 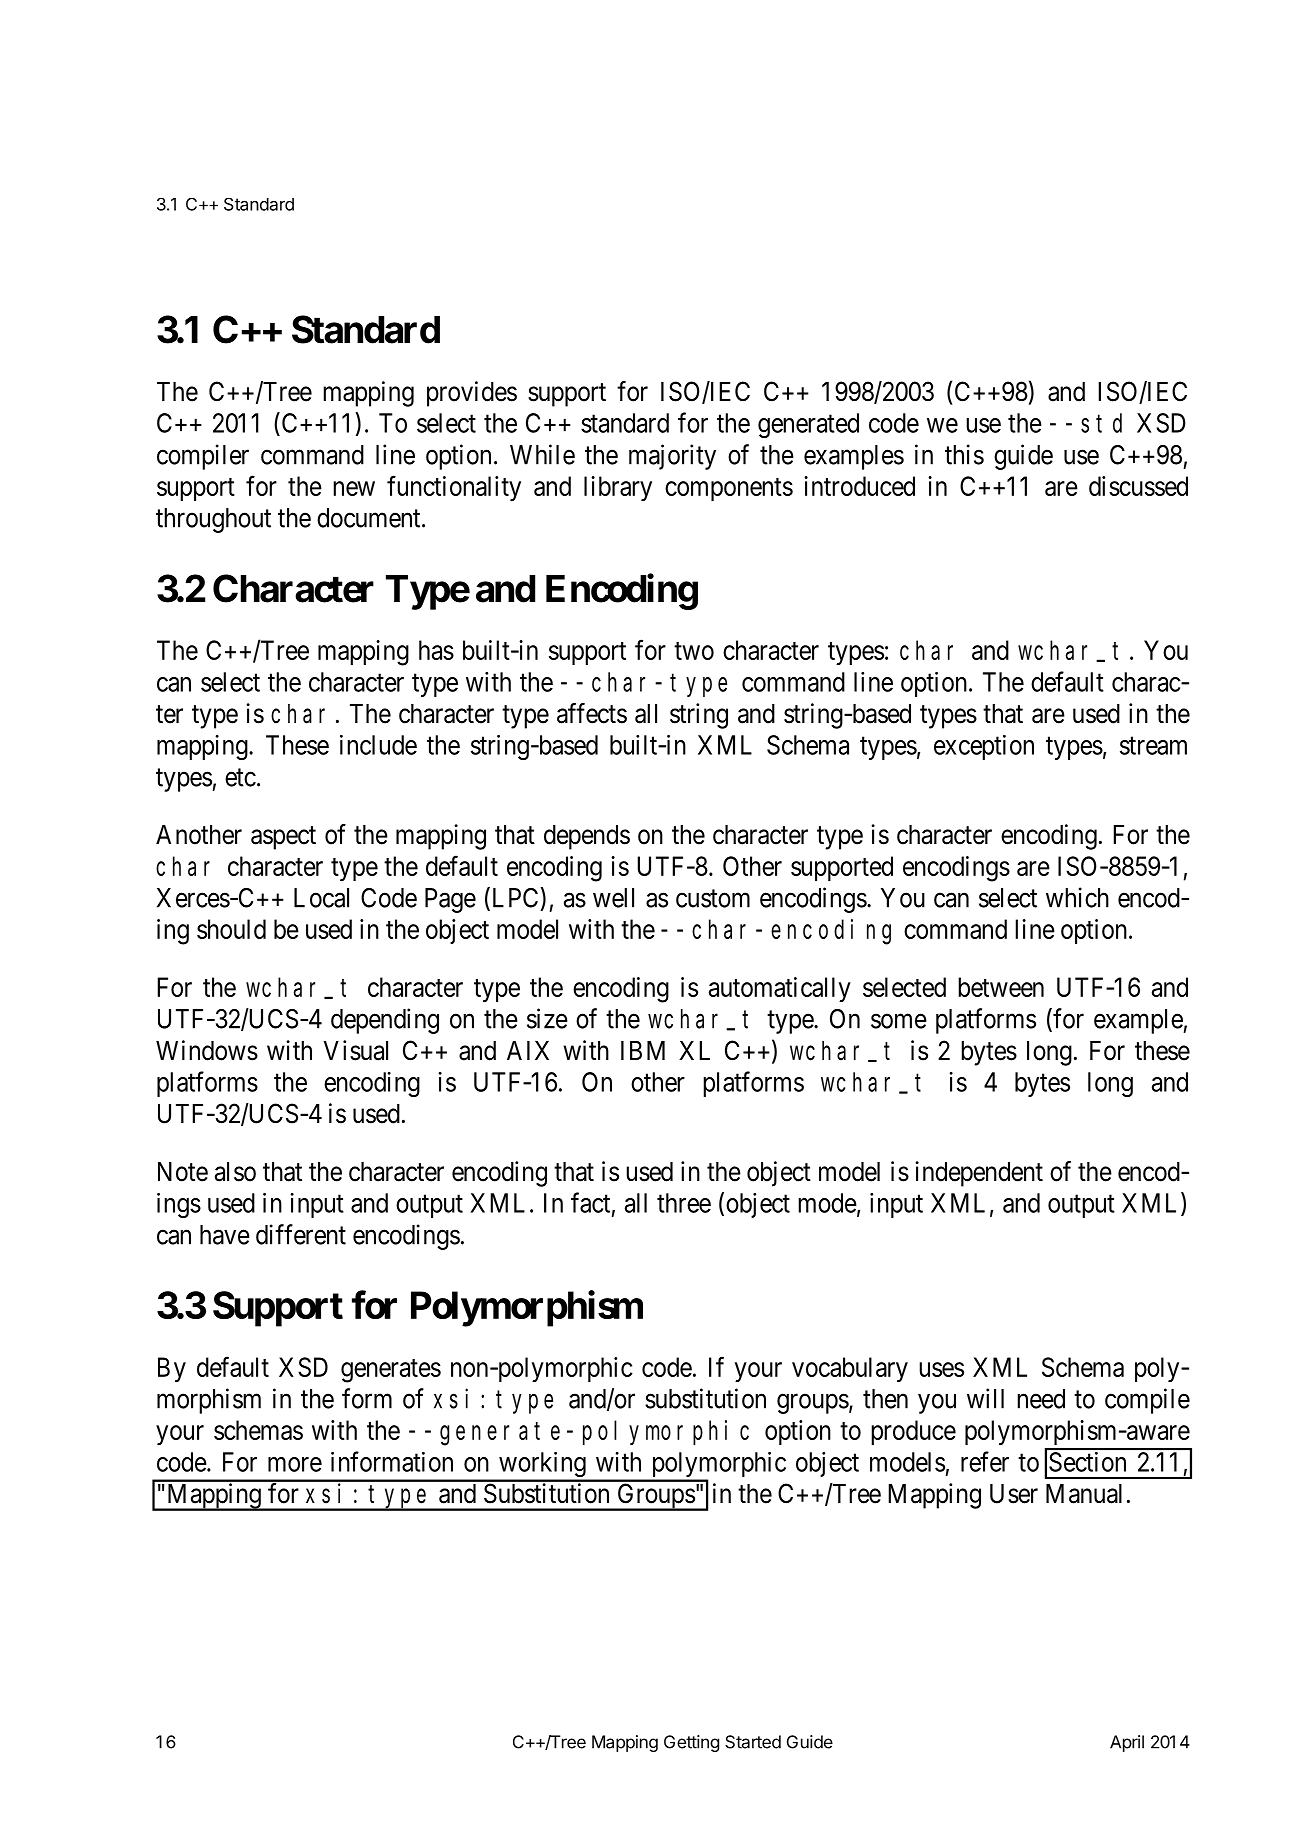 What do you see at coordinates (643, 1050) in the page?
I see `IBM` at bounding box center [643, 1050].
